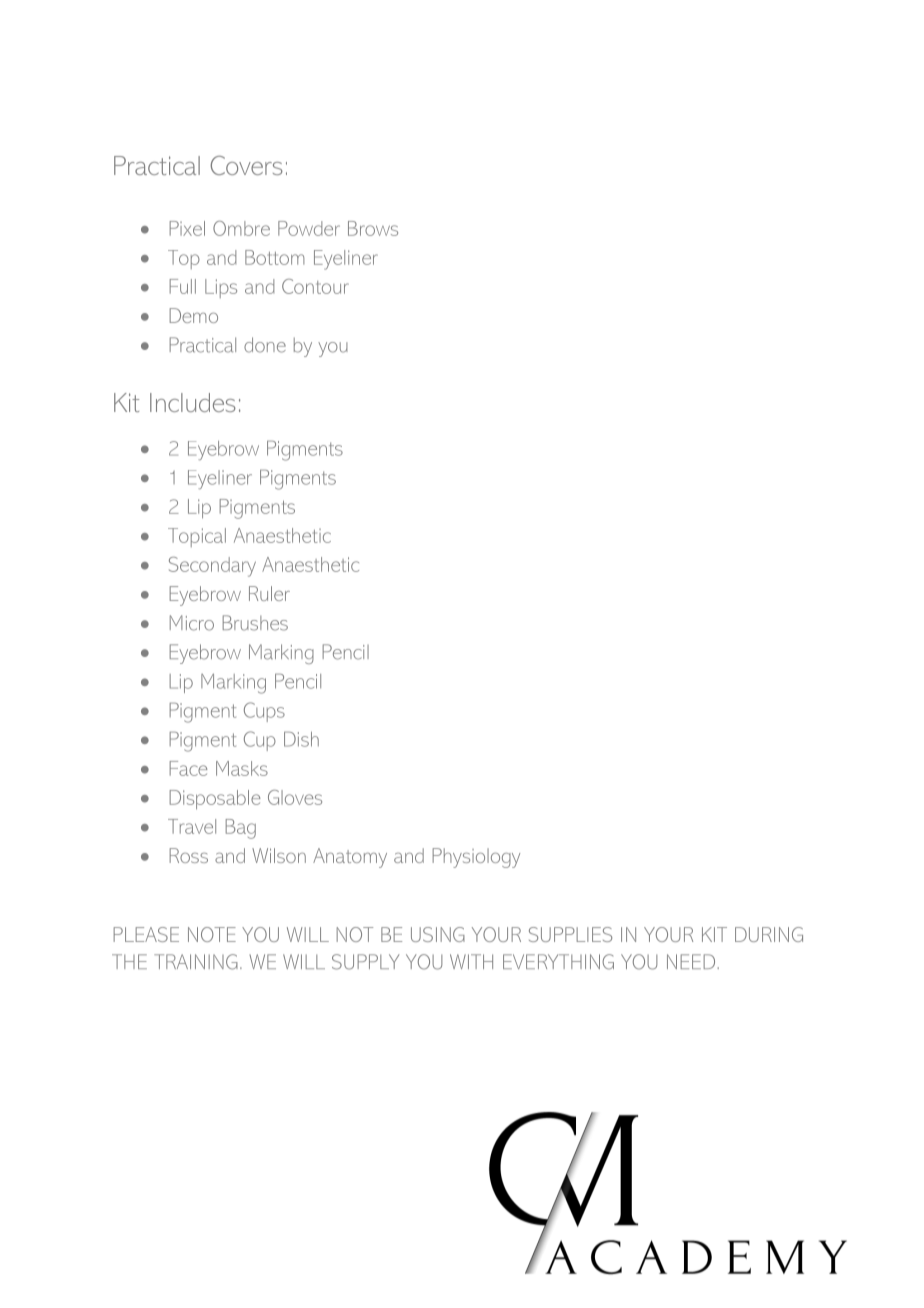 This image has height=1308, width=924. Describe the element at coordinates (246, 165) in the image. I see `Covers` at that location.
